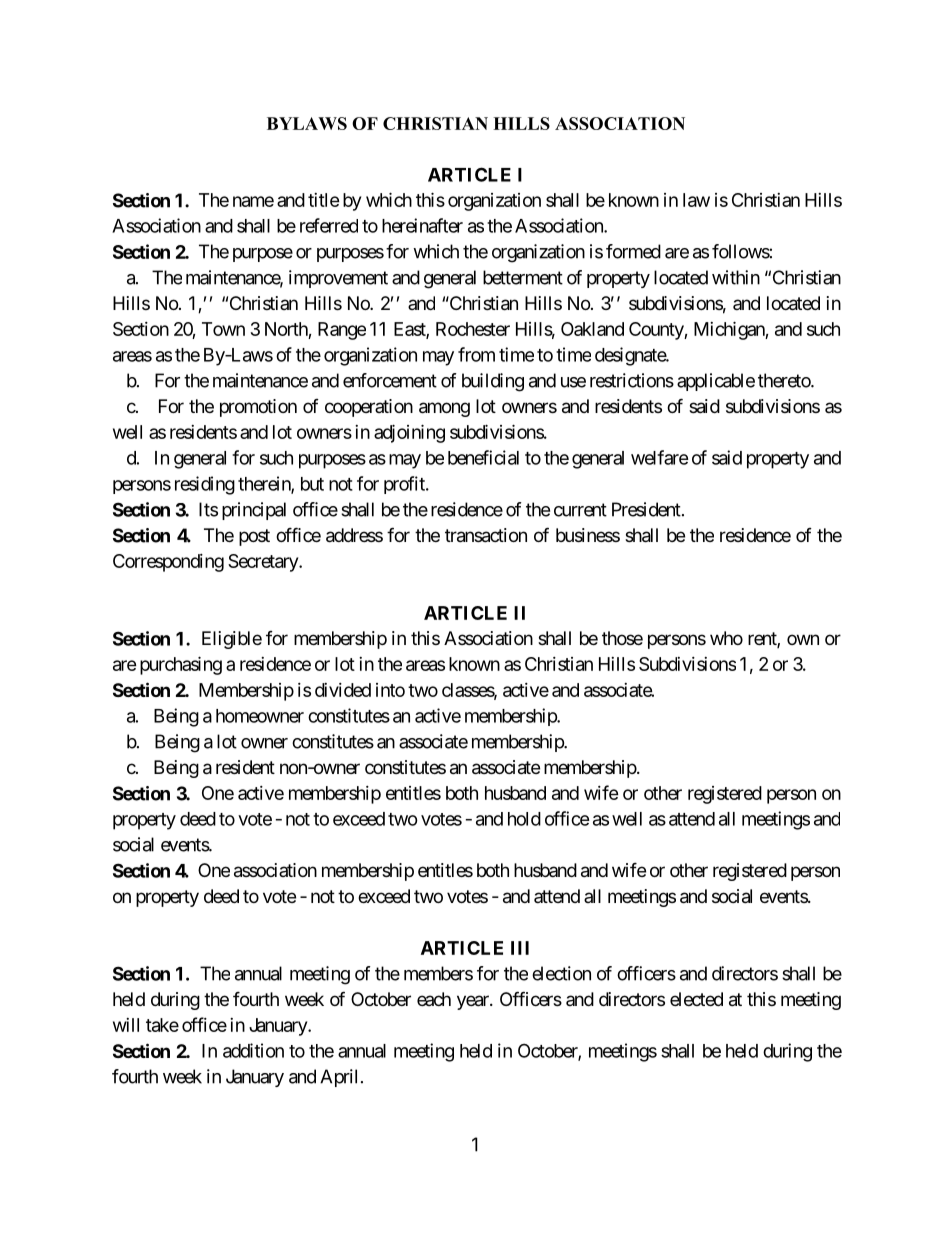  I want to click on purchasing, so click(181, 665).
